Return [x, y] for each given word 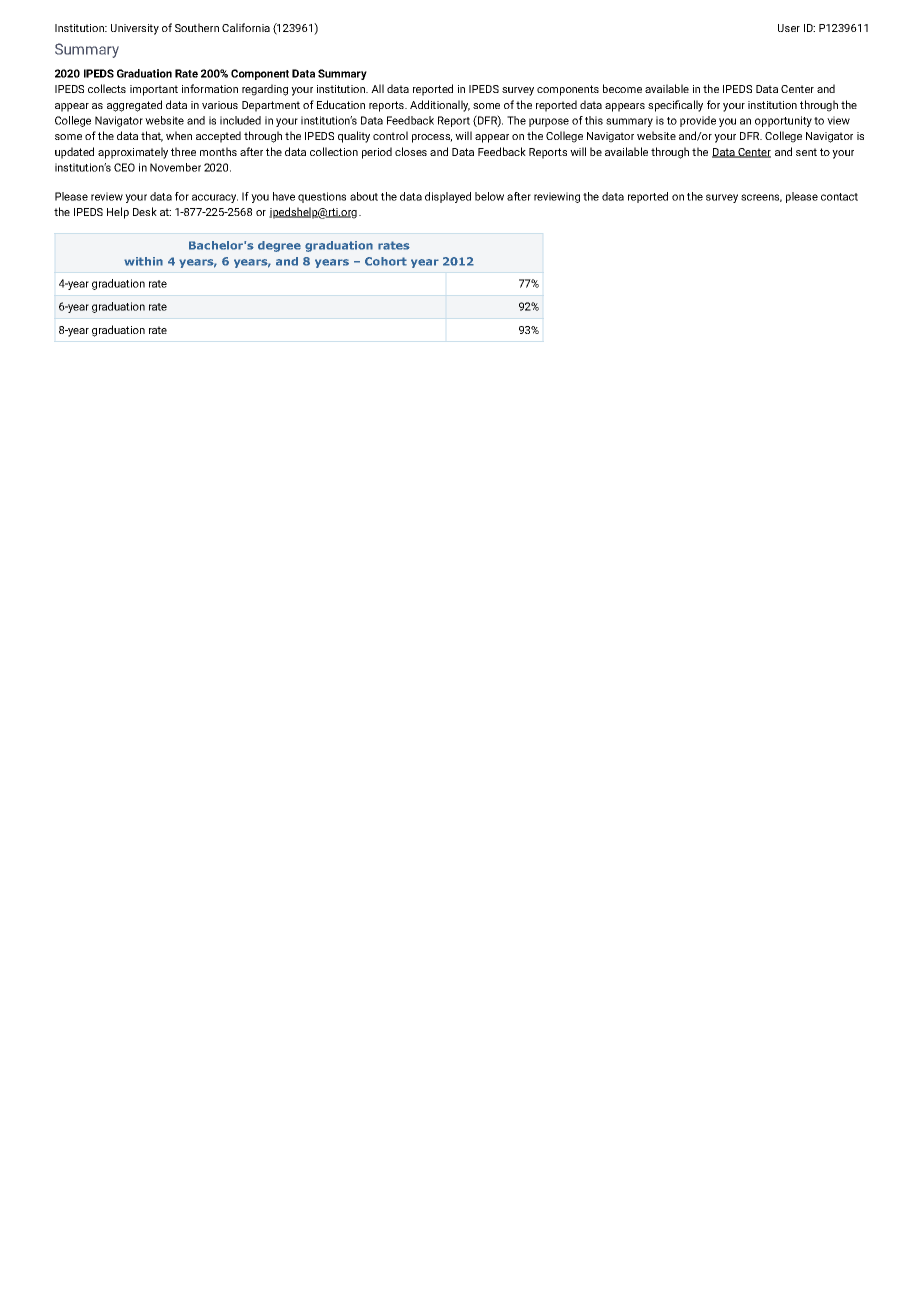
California [246, 27]
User [789, 28]
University [135, 29]
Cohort [386, 261]
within [143, 261]
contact [839, 197]
